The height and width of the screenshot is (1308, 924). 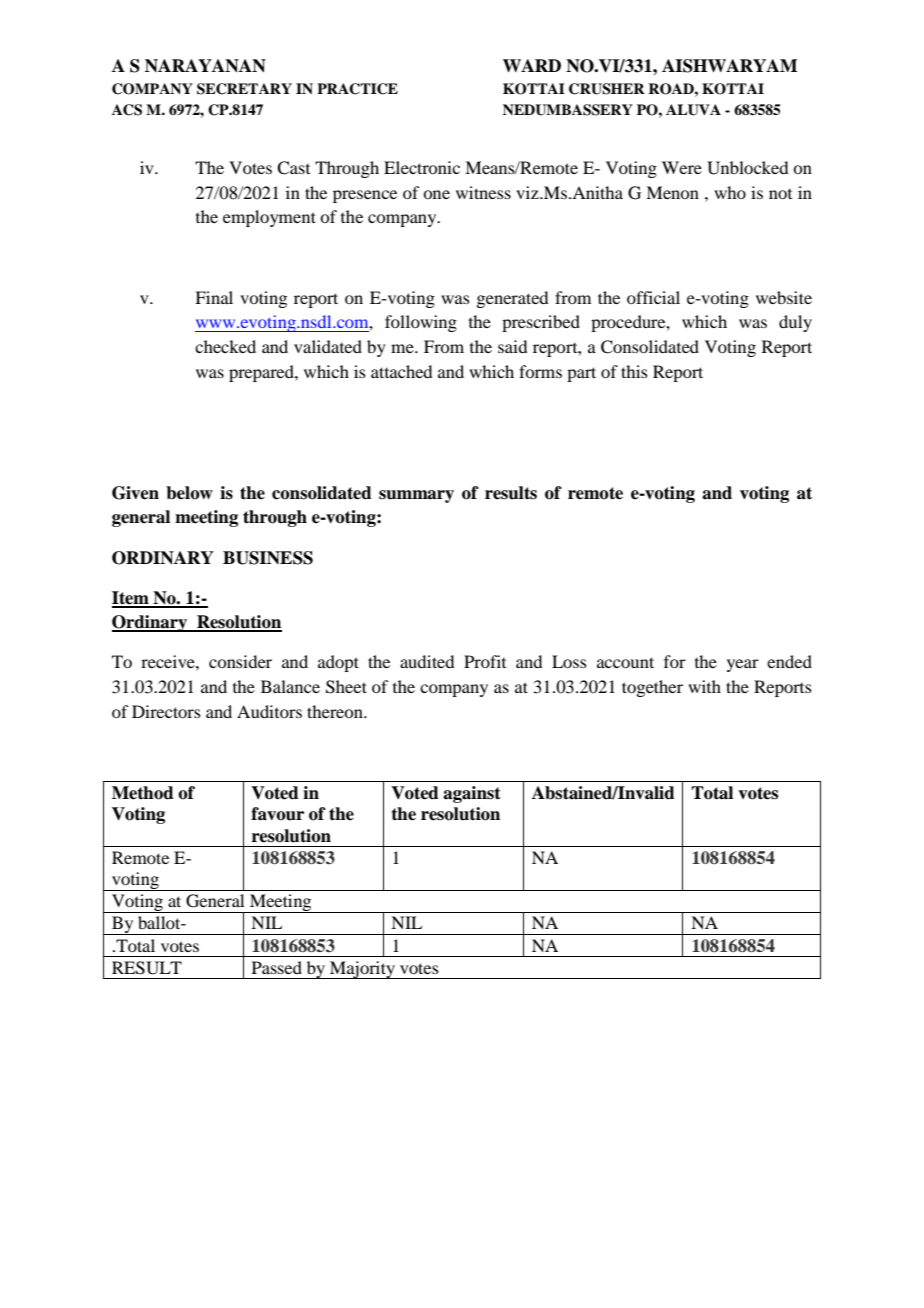 I want to click on against, so click(x=472, y=794).
